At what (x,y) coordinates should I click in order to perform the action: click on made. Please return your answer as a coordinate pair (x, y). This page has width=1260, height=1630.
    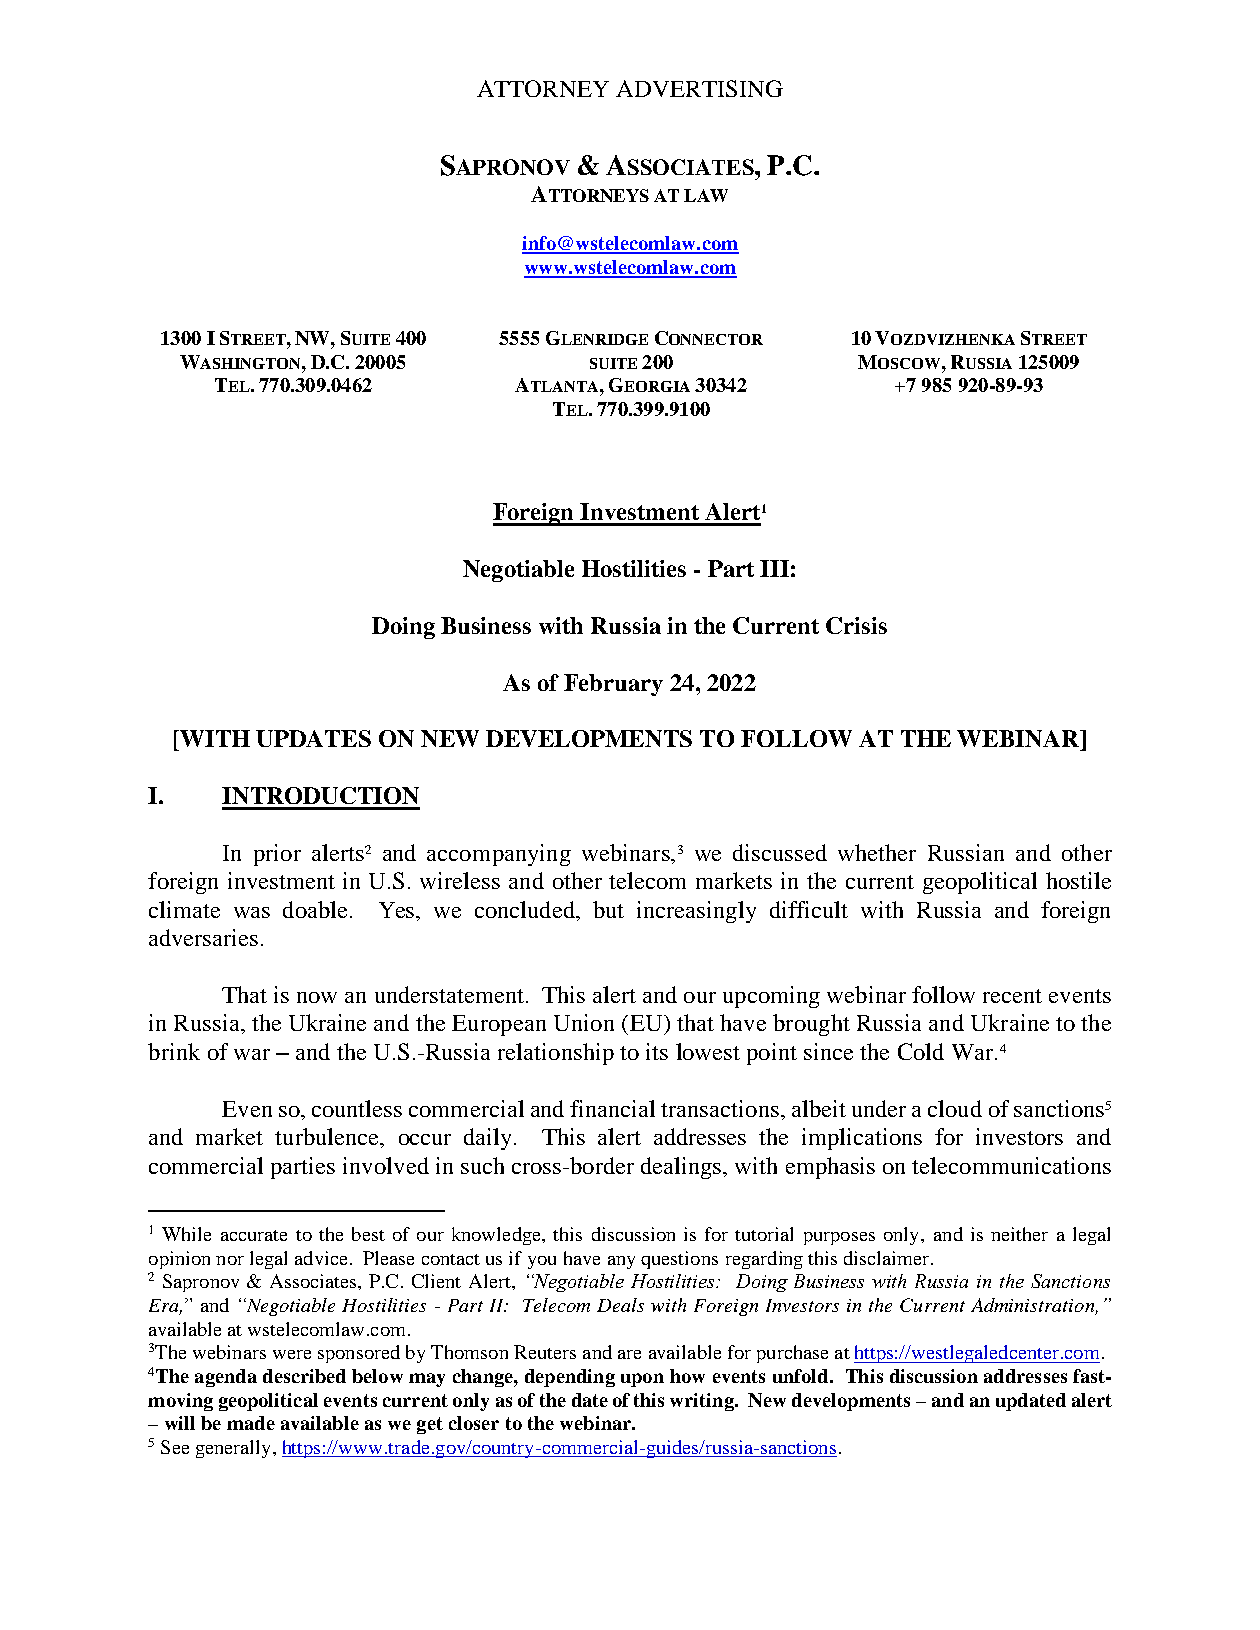
    Looking at the image, I should click on (251, 1423).
